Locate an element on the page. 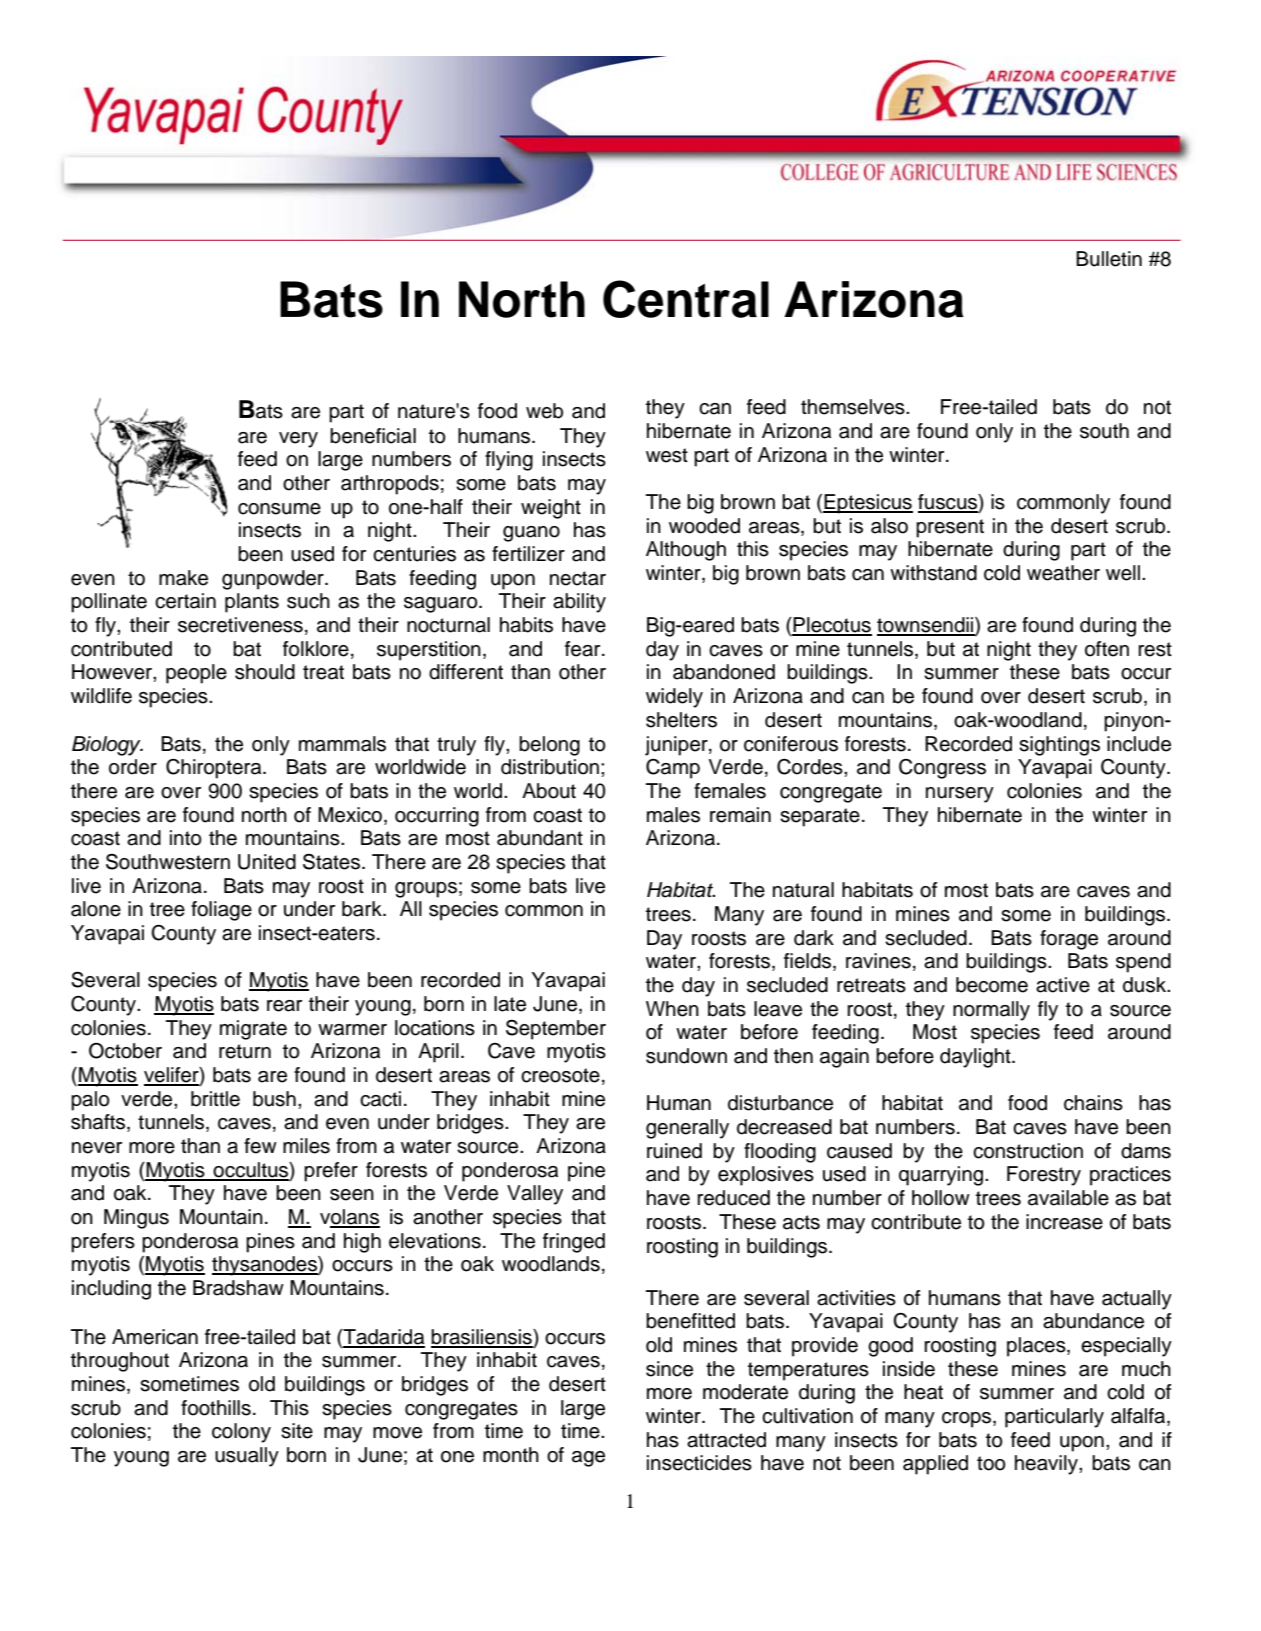 Image resolution: width=1261 pixels, height=1631 pixels. nectar is located at coordinates (578, 578).
